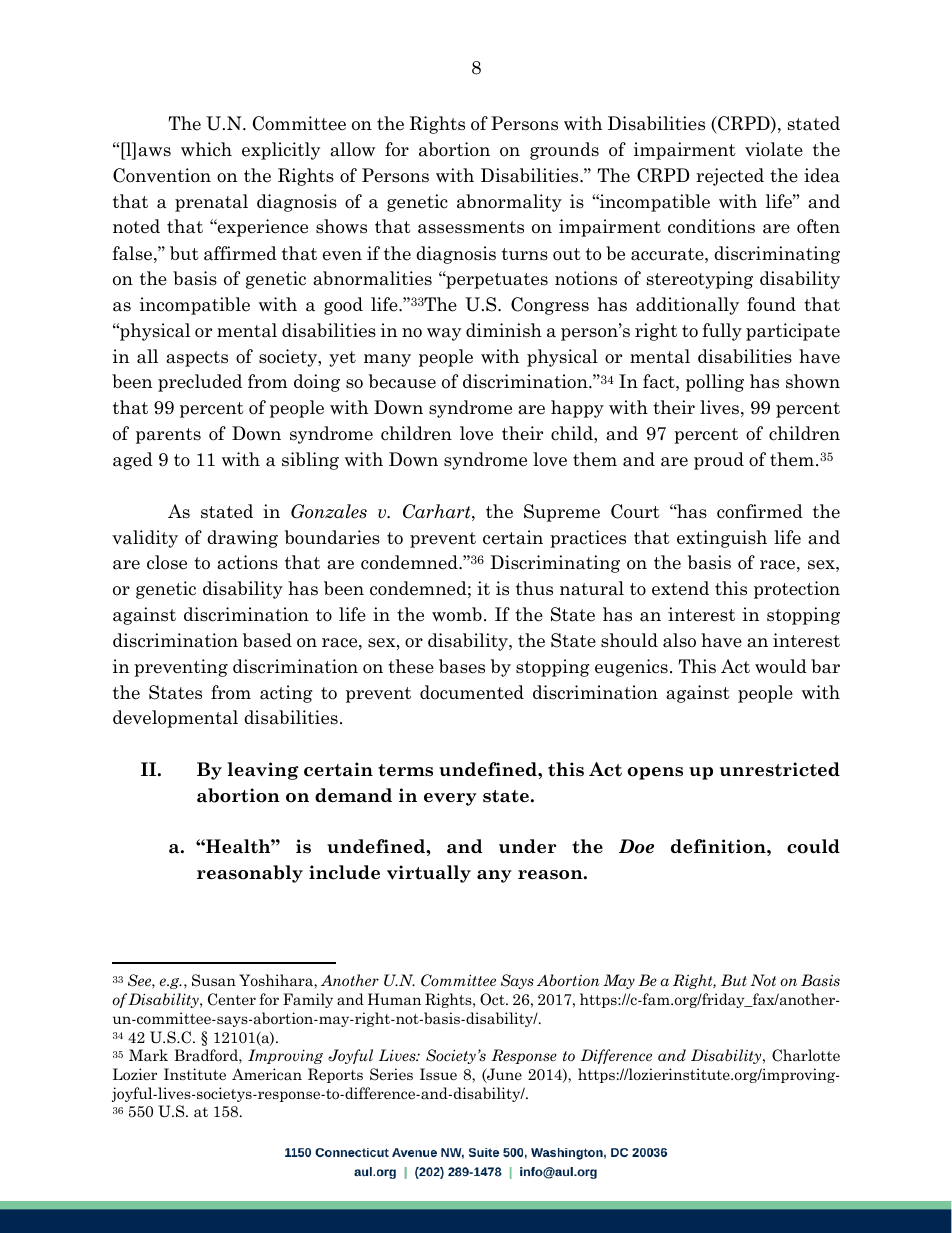 The width and height of the screenshot is (952, 1233). What do you see at coordinates (450, 799) in the screenshot?
I see `every` at bounding box center [450, 799].
